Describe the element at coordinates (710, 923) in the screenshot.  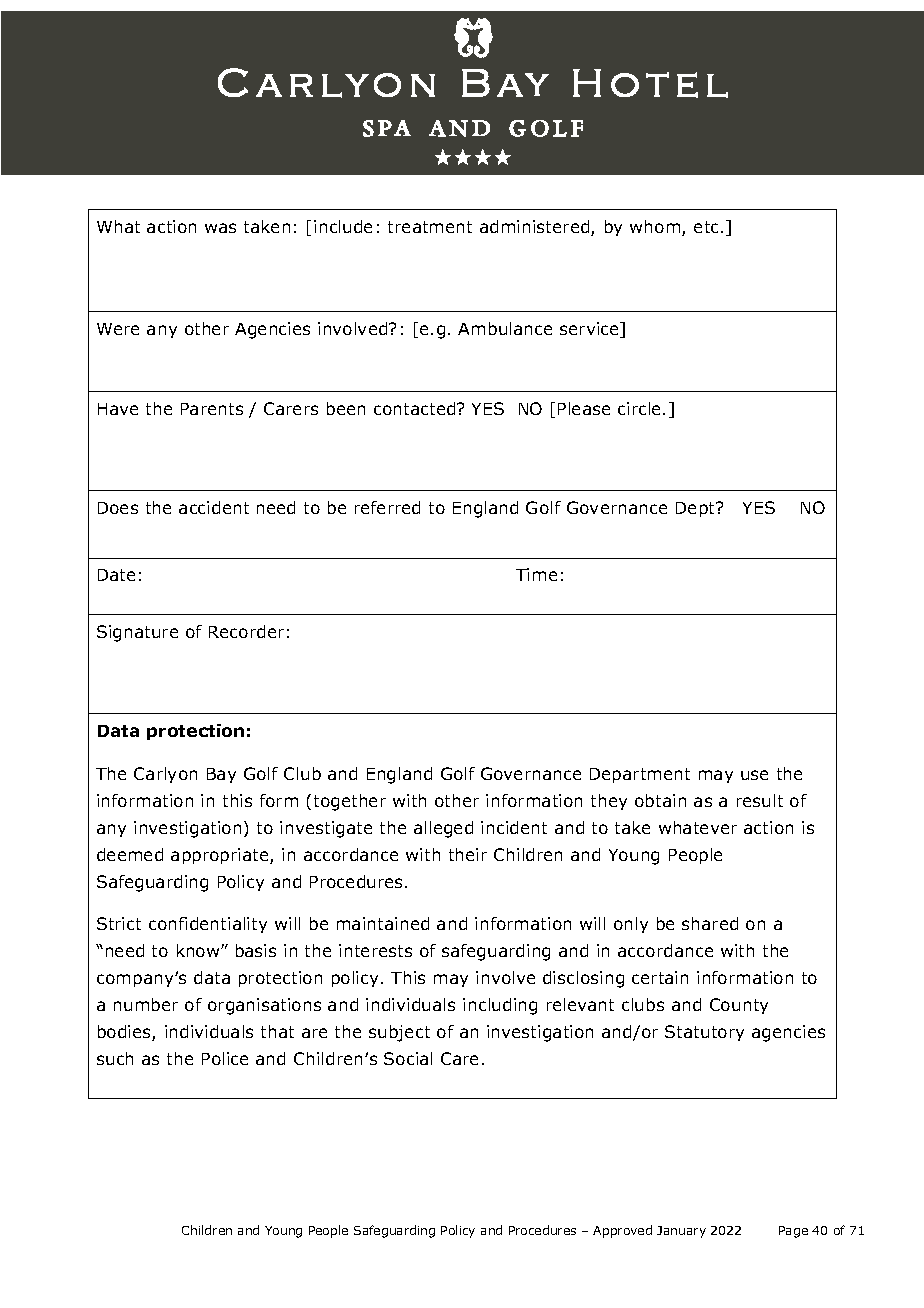
I see `shared` at that location.
